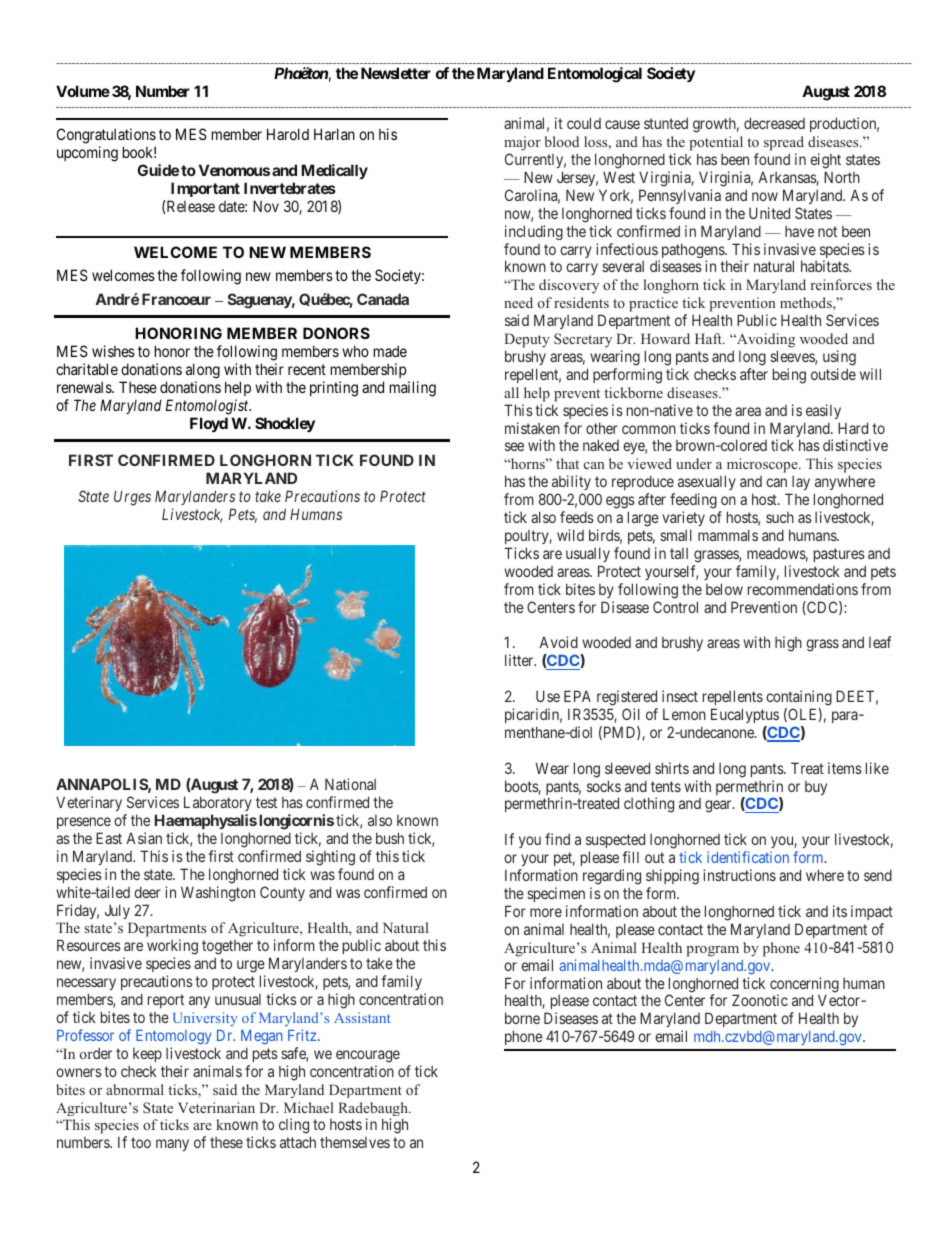 The width and height of the screenshot is (952, 1233). I want to click on Congratulations, so click(106, 136).
